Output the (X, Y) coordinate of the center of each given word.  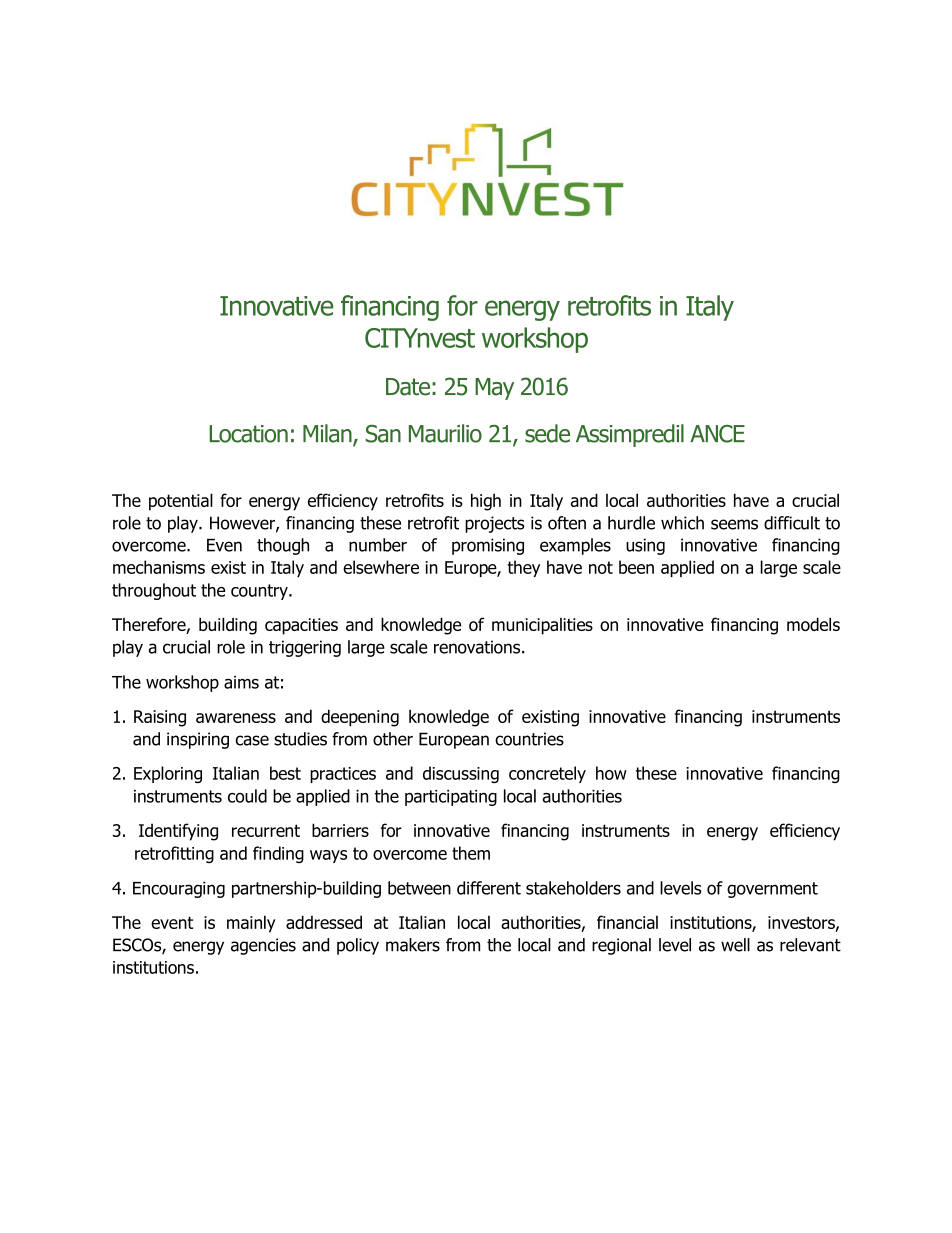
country (260, 592)
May (494, 389)
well (735, 945)
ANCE (717, 434)
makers (413, 945)
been (636, 567)
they (524, 568)
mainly (251, 924)
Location (248, 434)
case (252, 740)
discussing (461, 774)
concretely (547, 774)
